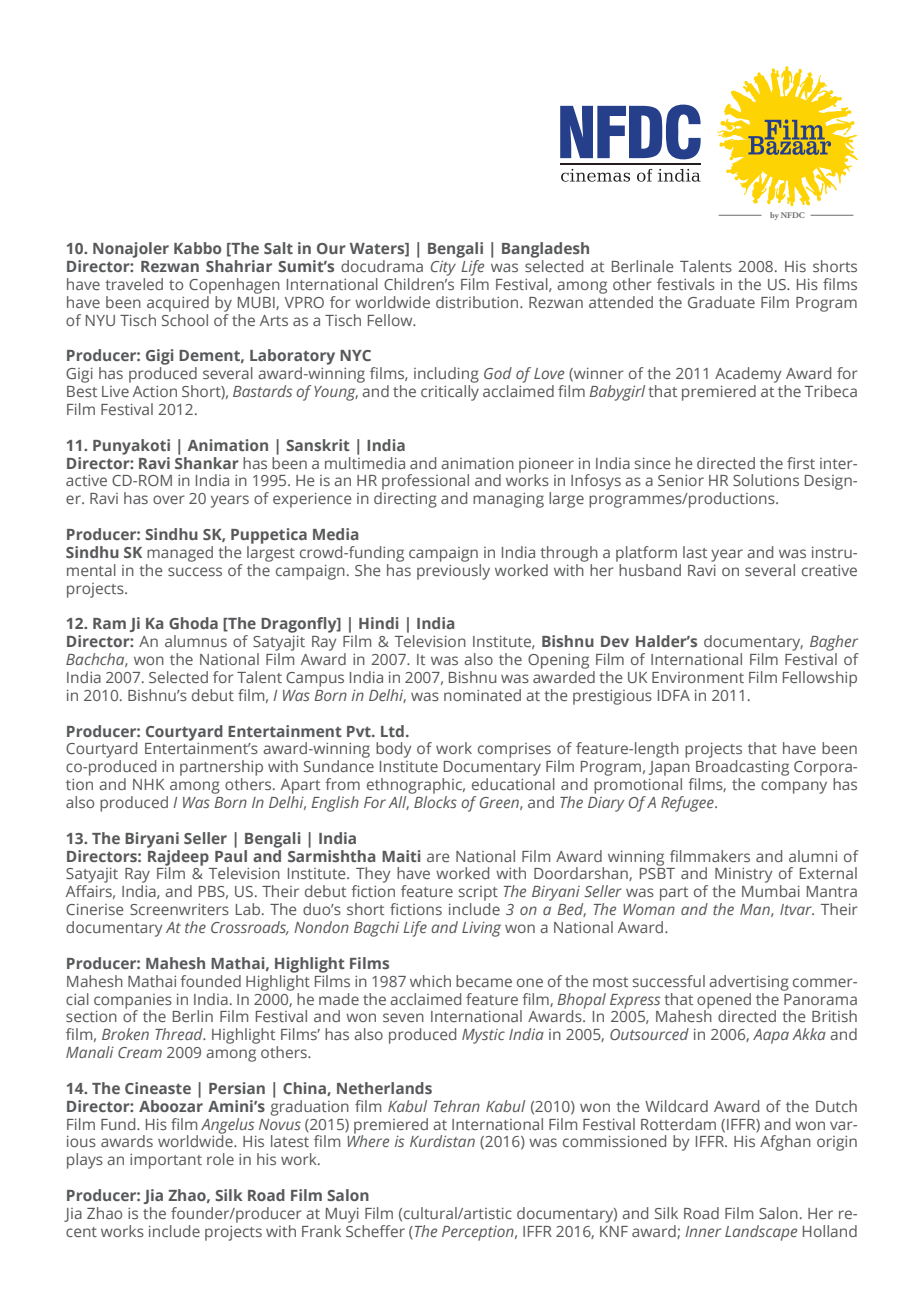  I want to click on City, so click(443, 268).
